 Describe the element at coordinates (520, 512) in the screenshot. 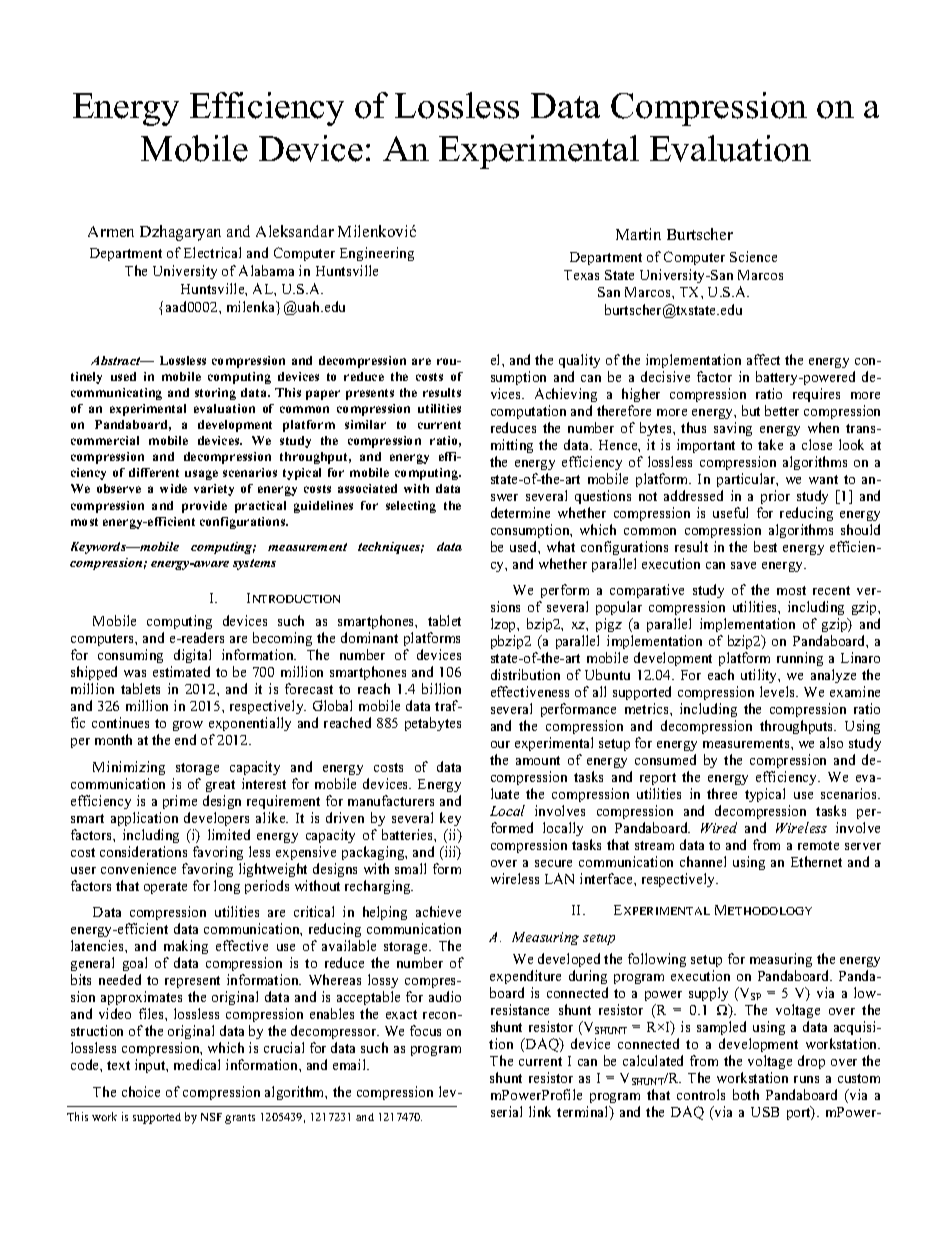

I see `determine` at that location.
